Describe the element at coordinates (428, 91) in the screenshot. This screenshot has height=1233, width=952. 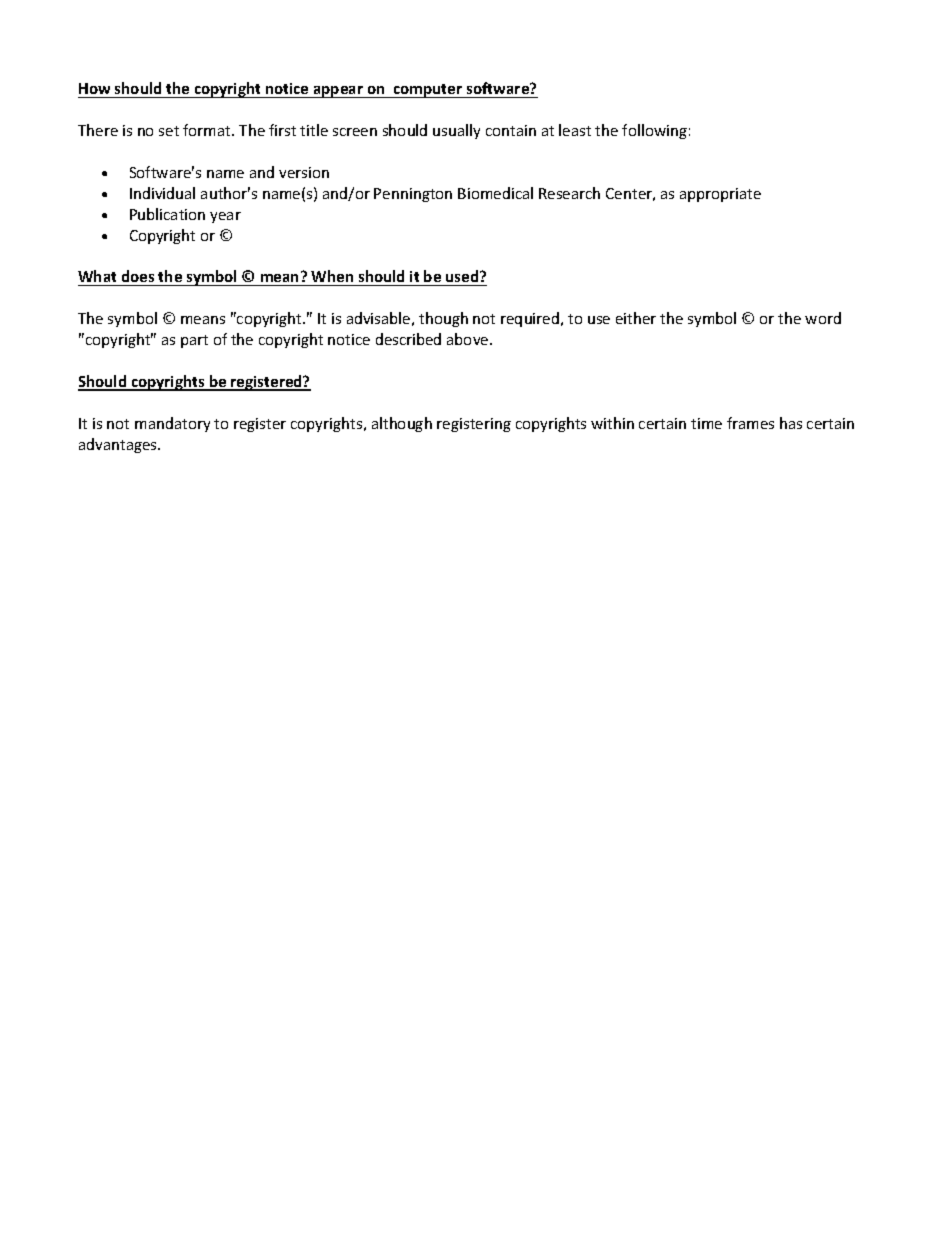
I see `computer` at that location.
